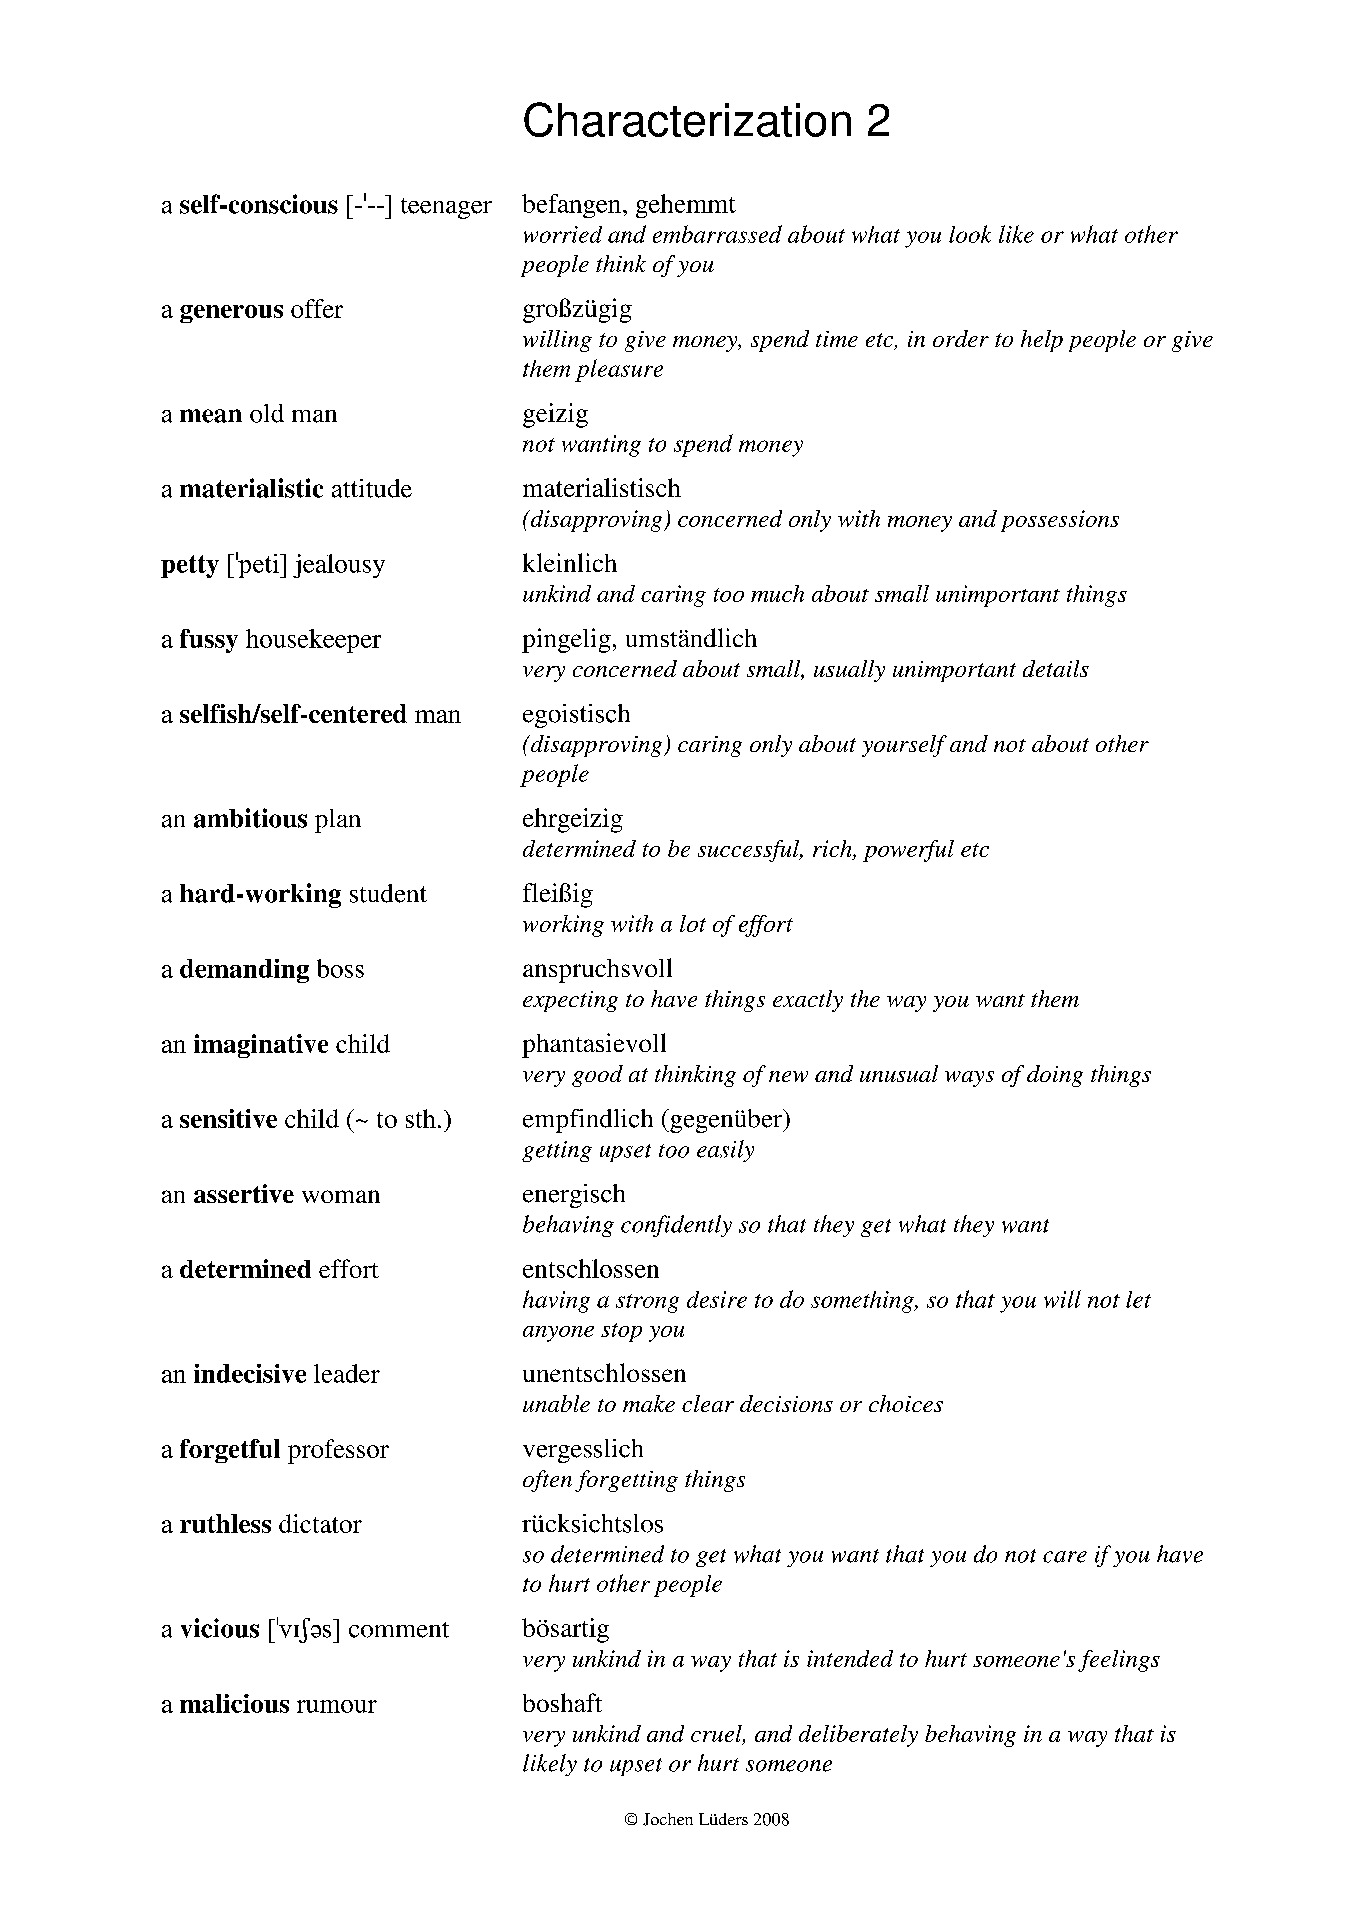 The height and width of the page is (1910, 1349). I want to click on Jochen, so click(668, 1819).
